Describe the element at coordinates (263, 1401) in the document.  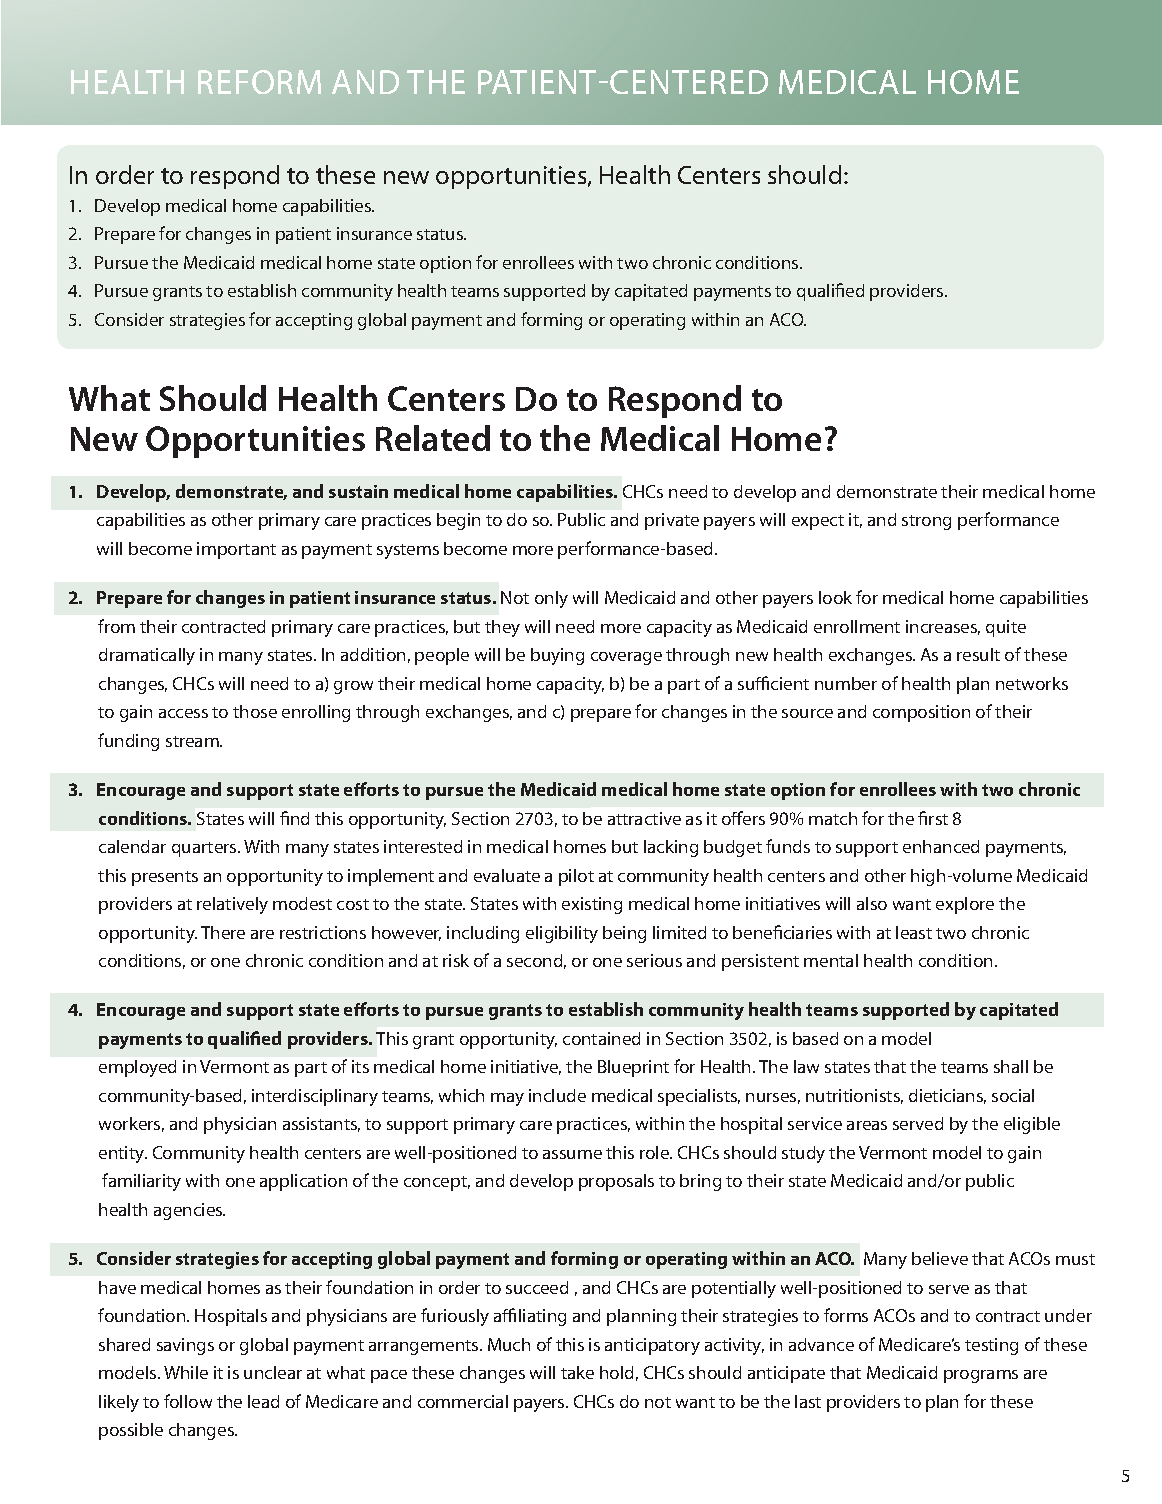
I see `lead` at that location.
